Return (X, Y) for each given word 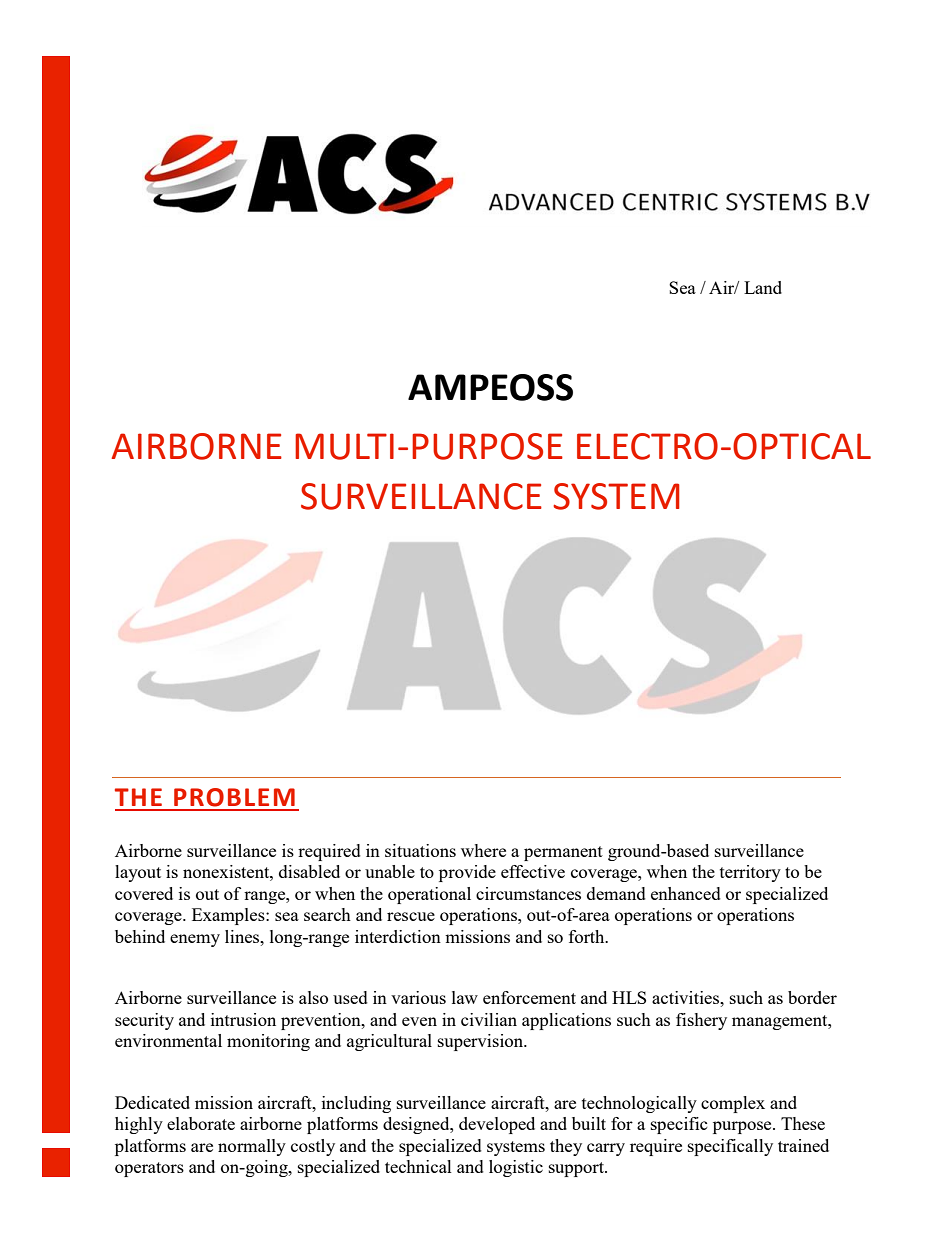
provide (467, 873)
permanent (563, 853)
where (483, 850)
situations (420, 850)
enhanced (686, 893)
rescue (411, 916)
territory (750, 873)
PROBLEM (234, 797)
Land (763, 287)
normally (252, 1147)
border (812, 997)
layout (138, 873)
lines (243, 936)
